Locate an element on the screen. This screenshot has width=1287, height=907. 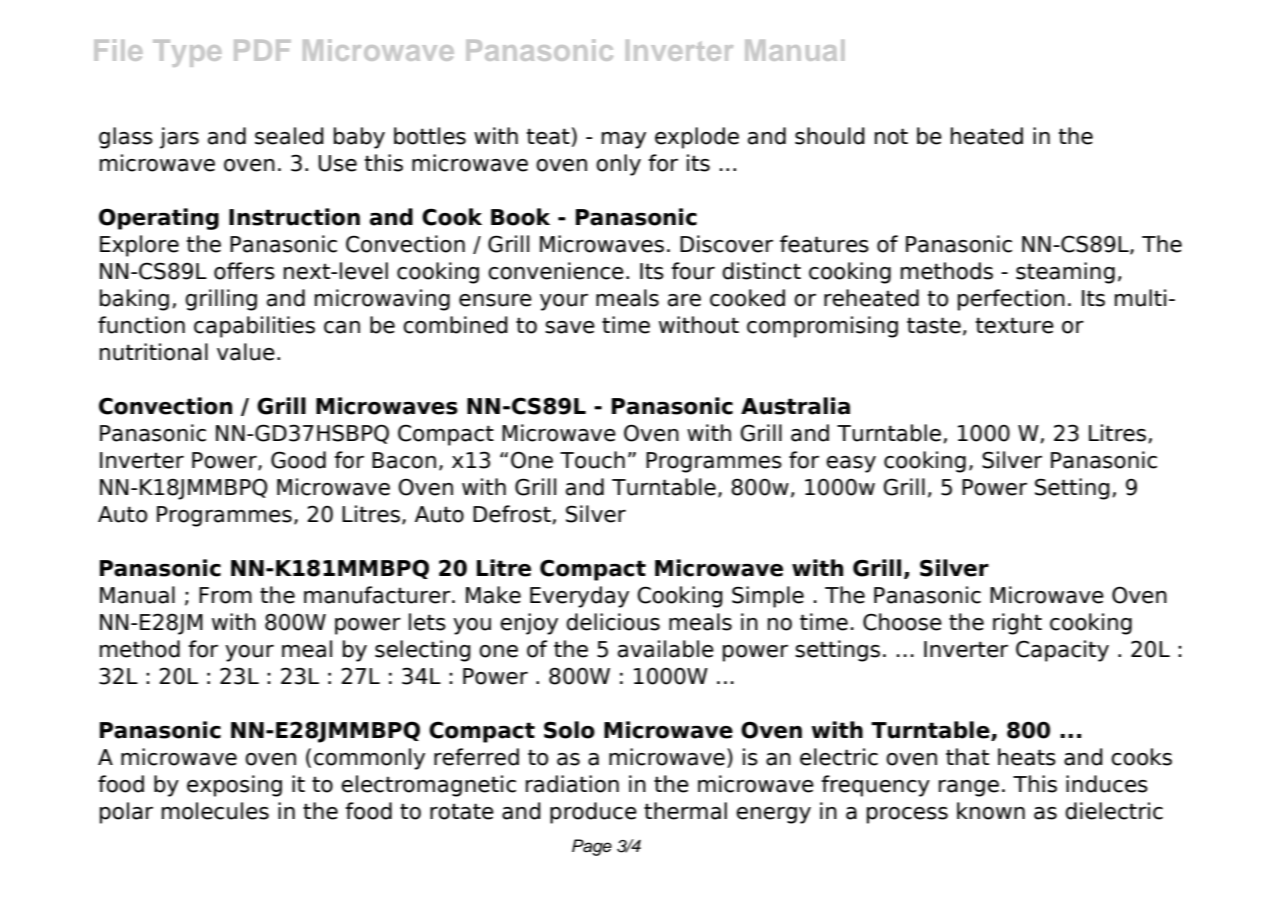
molecules is located at coordinates (215, 811).
